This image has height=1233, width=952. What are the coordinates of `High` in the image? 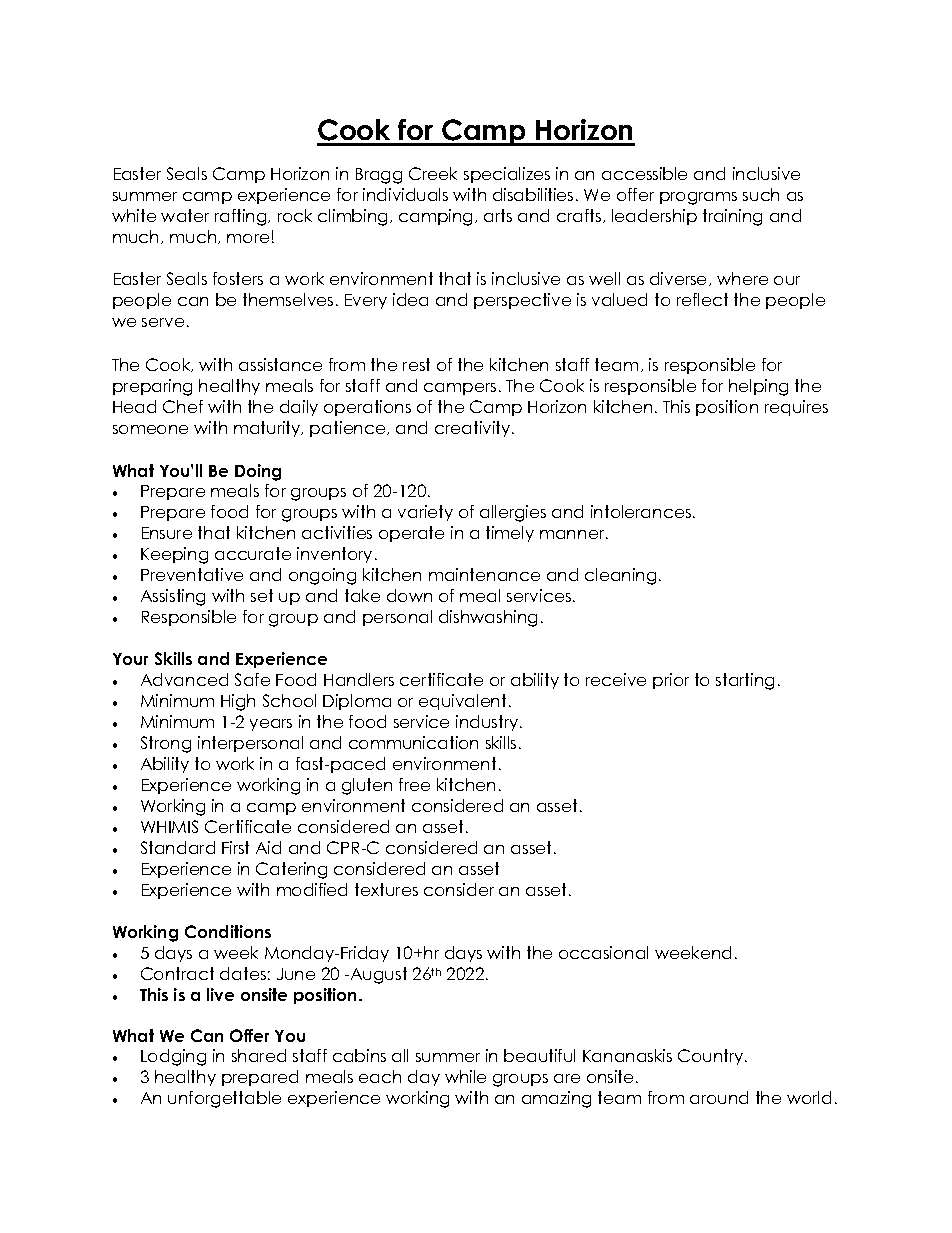 It's located at (238, 702).
